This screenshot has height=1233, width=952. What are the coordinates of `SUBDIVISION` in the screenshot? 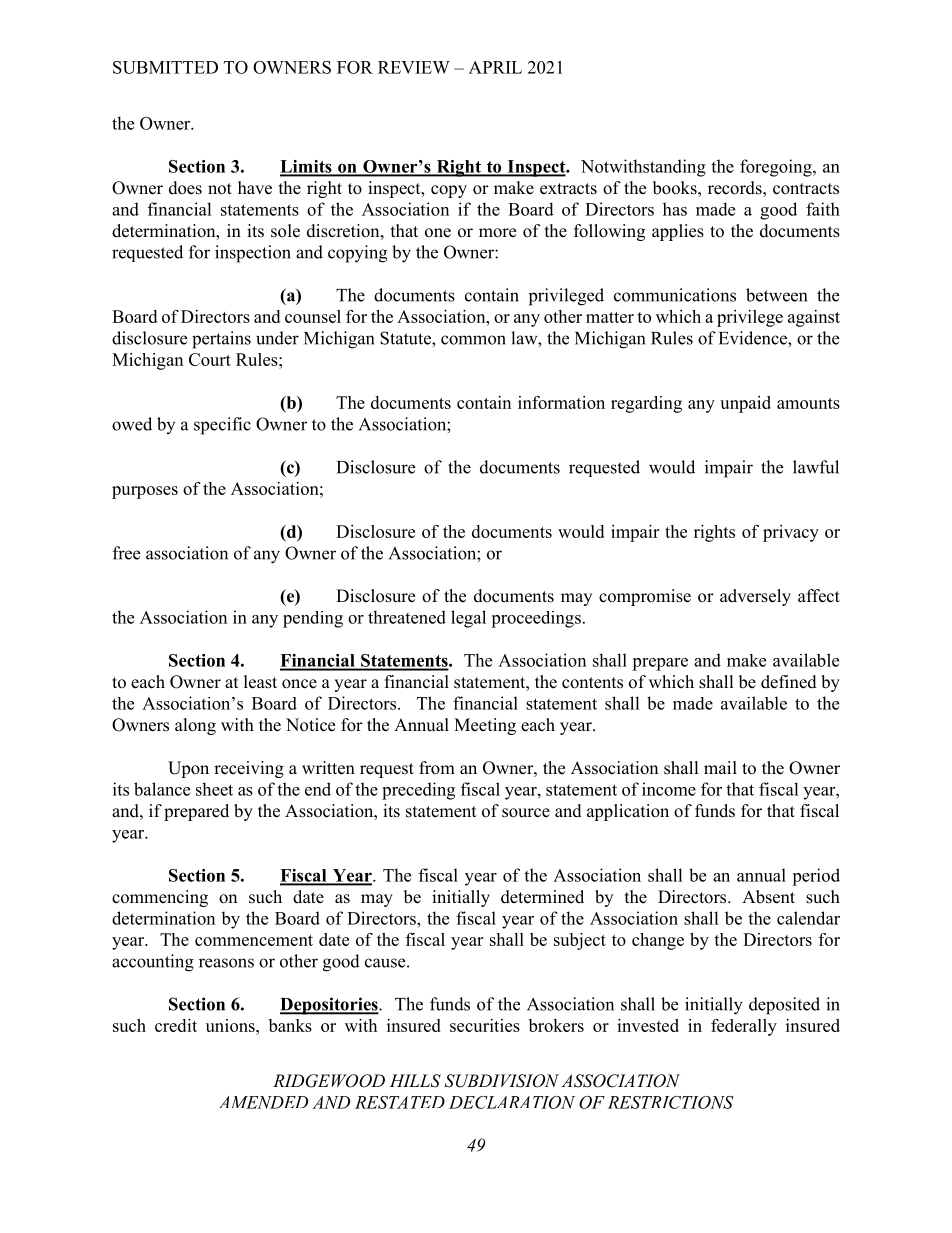 It's located at (501, 1081).
